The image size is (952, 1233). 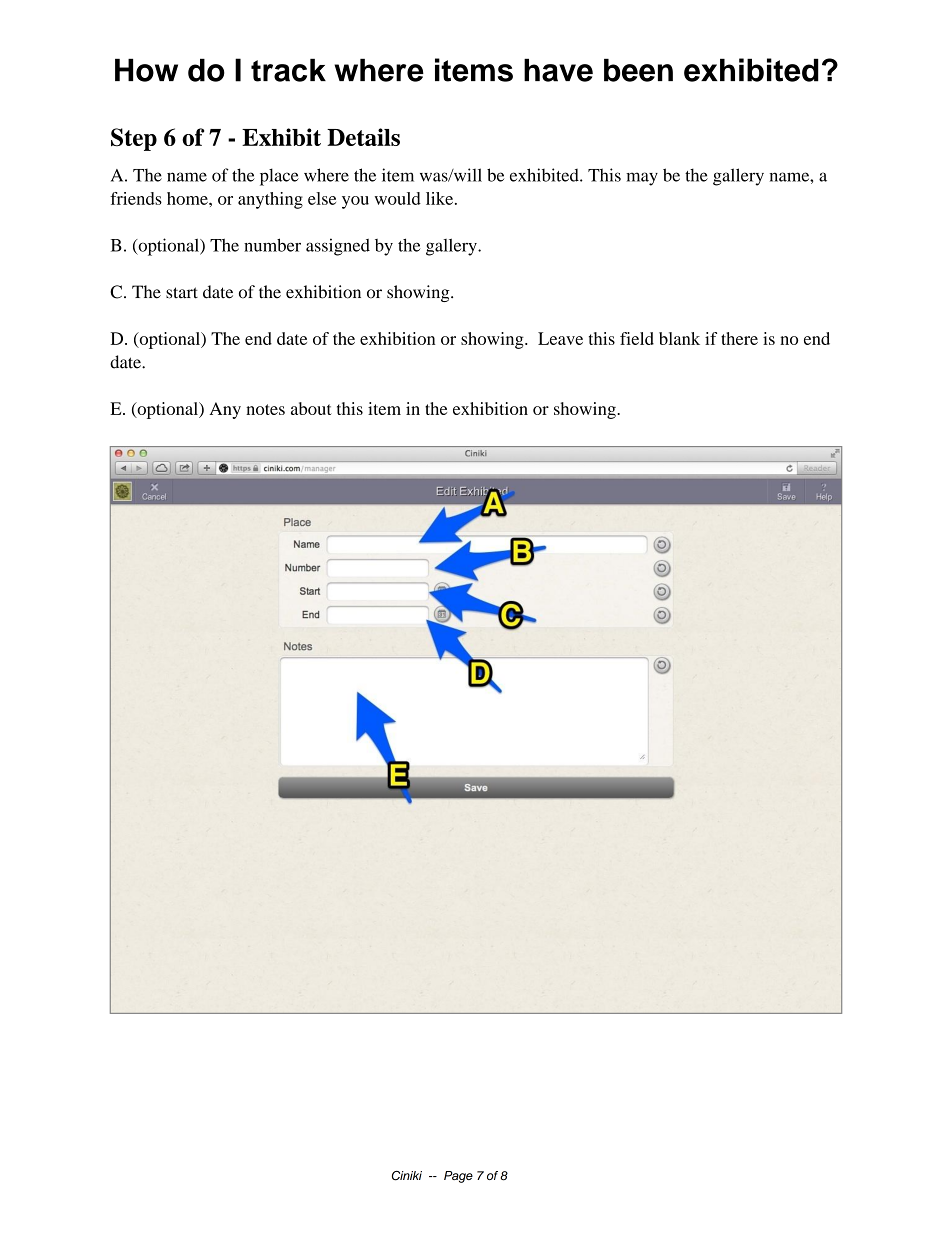 I want to click on Leave, so click(x=560, y=338).
